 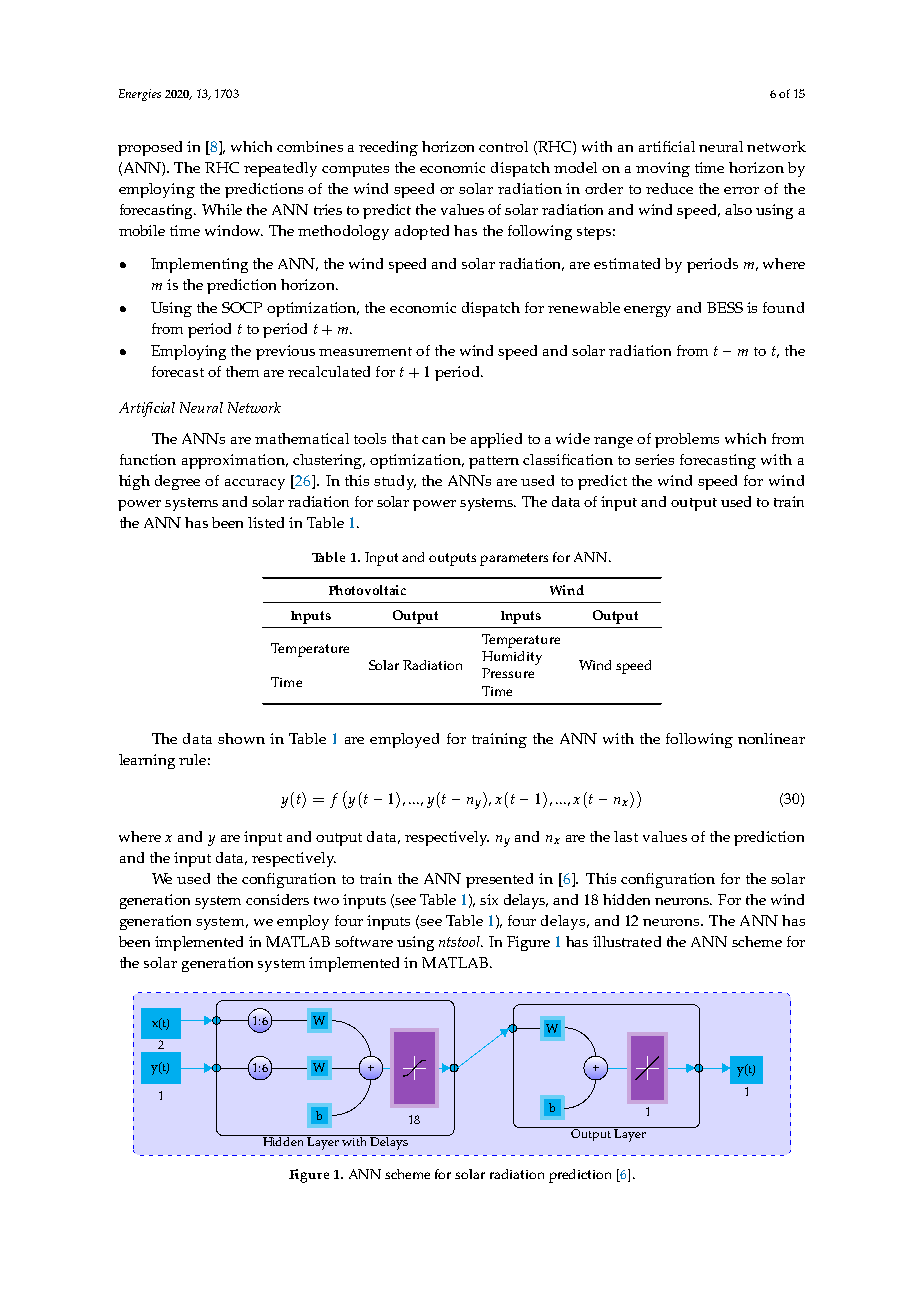 I want to click on Humidity, so click(x=512, y=658).
